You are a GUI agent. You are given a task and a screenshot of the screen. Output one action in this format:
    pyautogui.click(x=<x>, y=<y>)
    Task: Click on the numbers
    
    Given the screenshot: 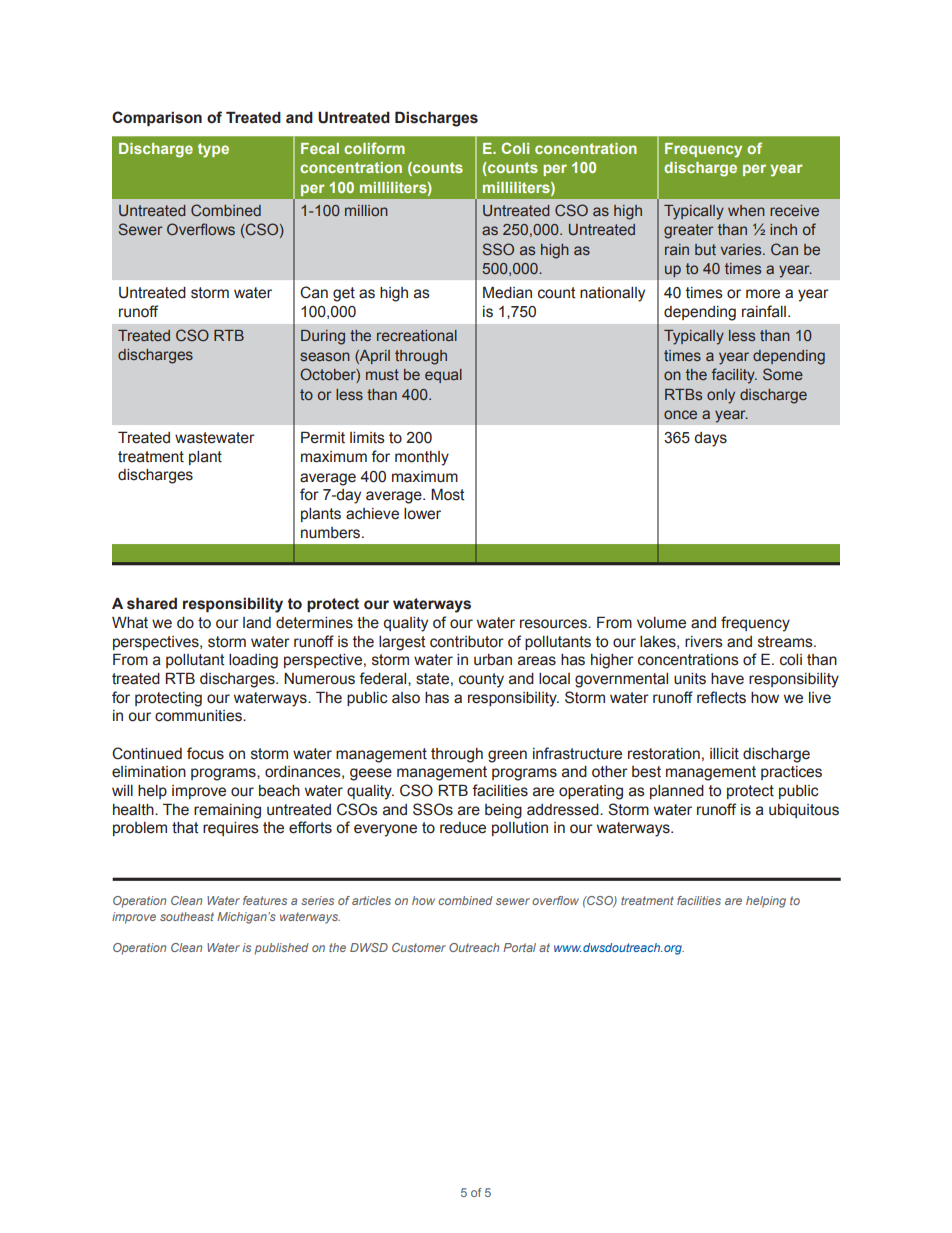 What is the action you would take?
    pyautogui.click(x=332, y=533)
